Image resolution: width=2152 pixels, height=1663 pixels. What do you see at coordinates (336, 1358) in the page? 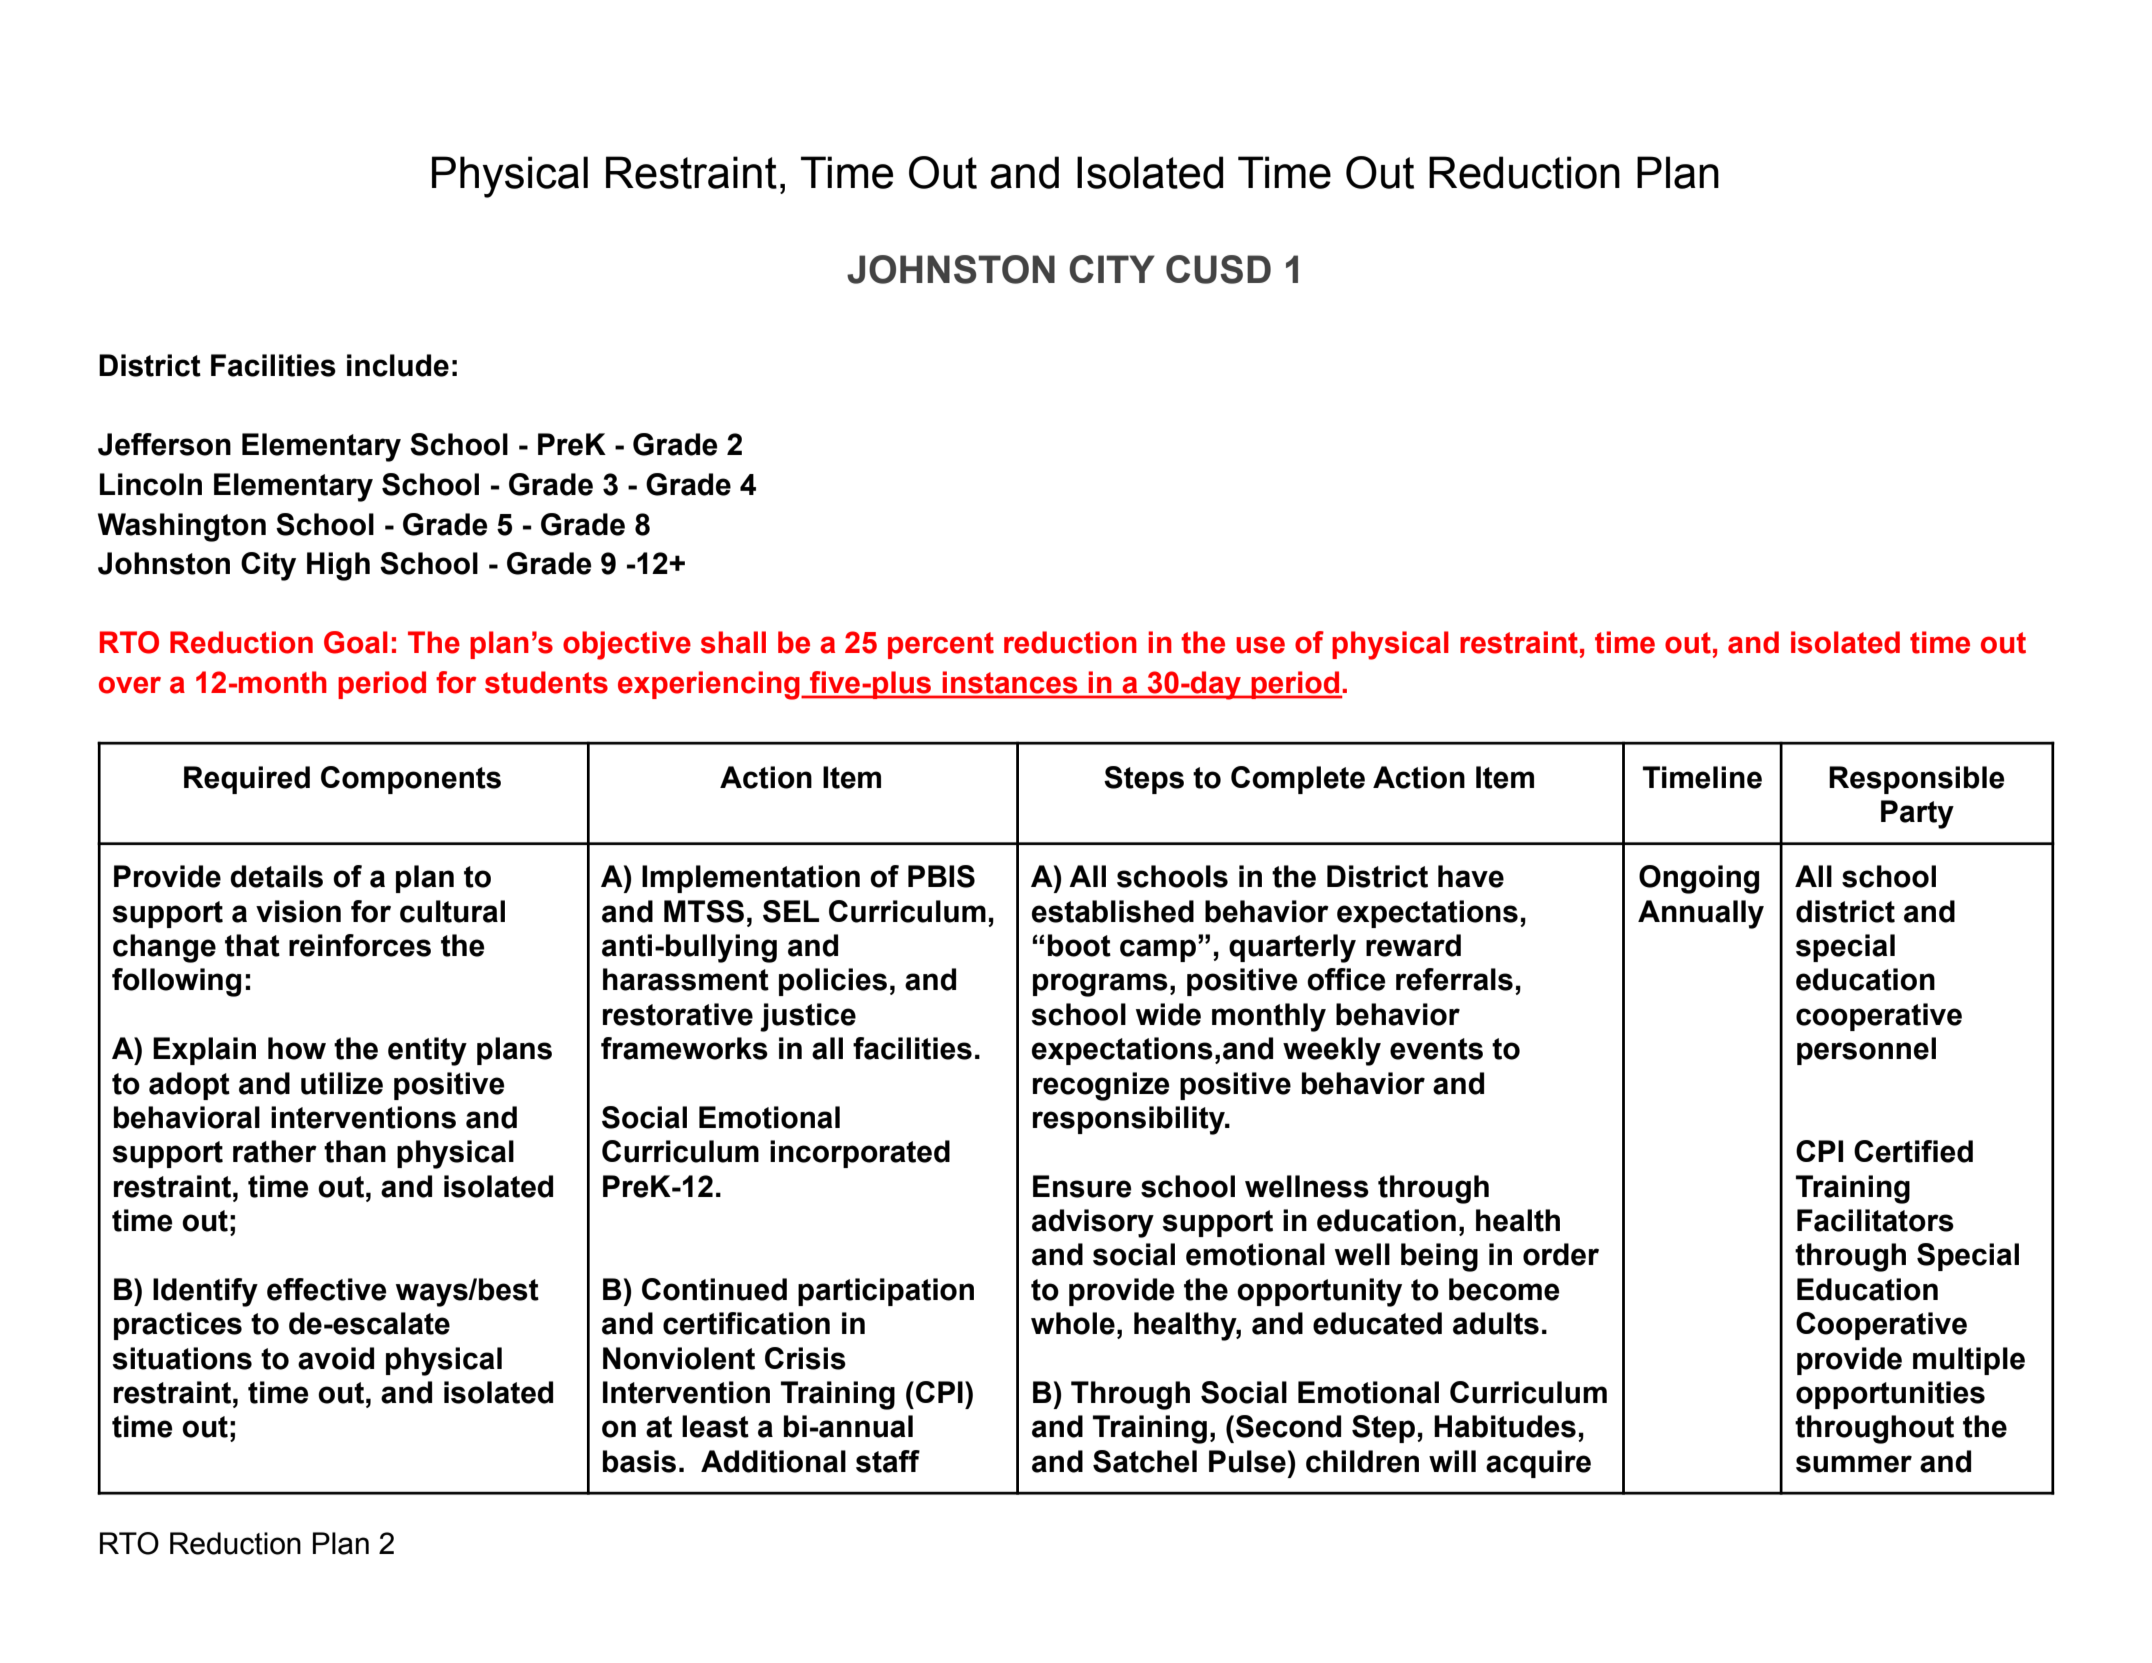
I see `avoid` at bounding box center [336, 1358].
